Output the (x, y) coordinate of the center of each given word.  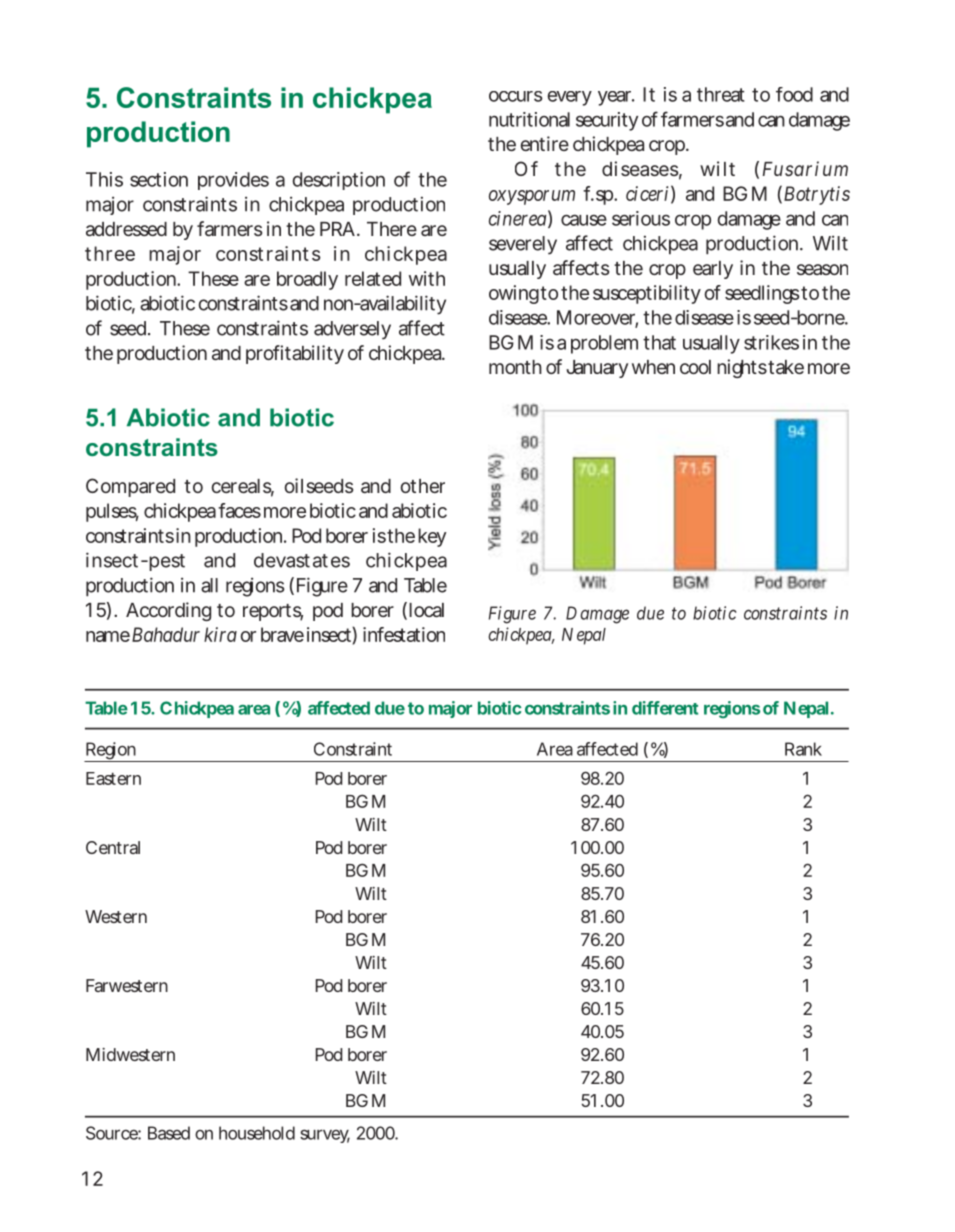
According (168, 611)
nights (742, 368)
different (665, 708)
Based (169, 1133)
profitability (295, 354)
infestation (404, 634)
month (515, 367)
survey (325, 1136)
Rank (803, 749)
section (159, 179)
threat (721, 94)
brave (282, 634)
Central (113, 847)
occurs (516, 96)
